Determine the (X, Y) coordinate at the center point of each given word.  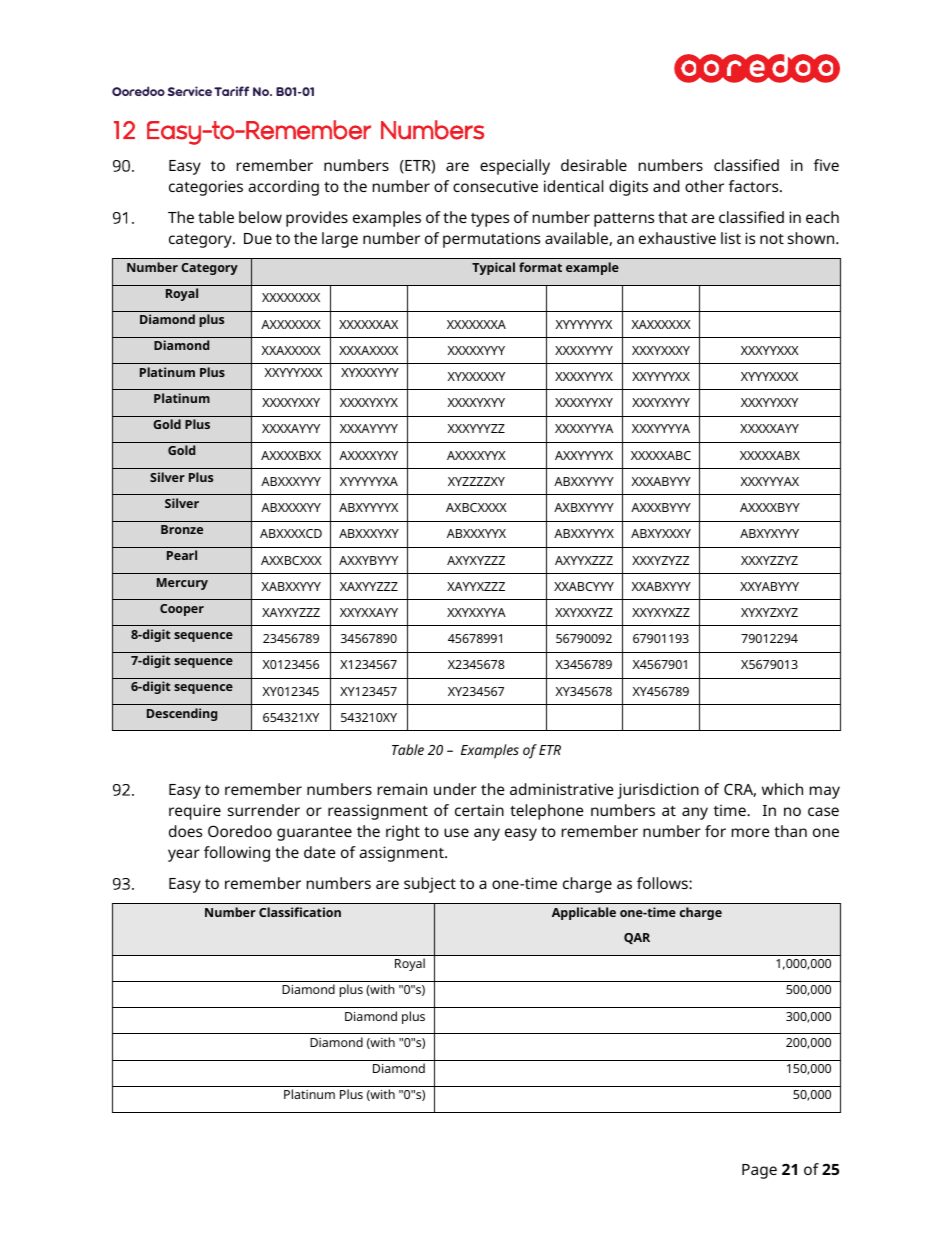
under (455, 789)
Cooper (182, 610)
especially (515, 167)
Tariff (231, 91)
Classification (300, 912)
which (782, 789)
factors (755, 186)
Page (759, 1171)
